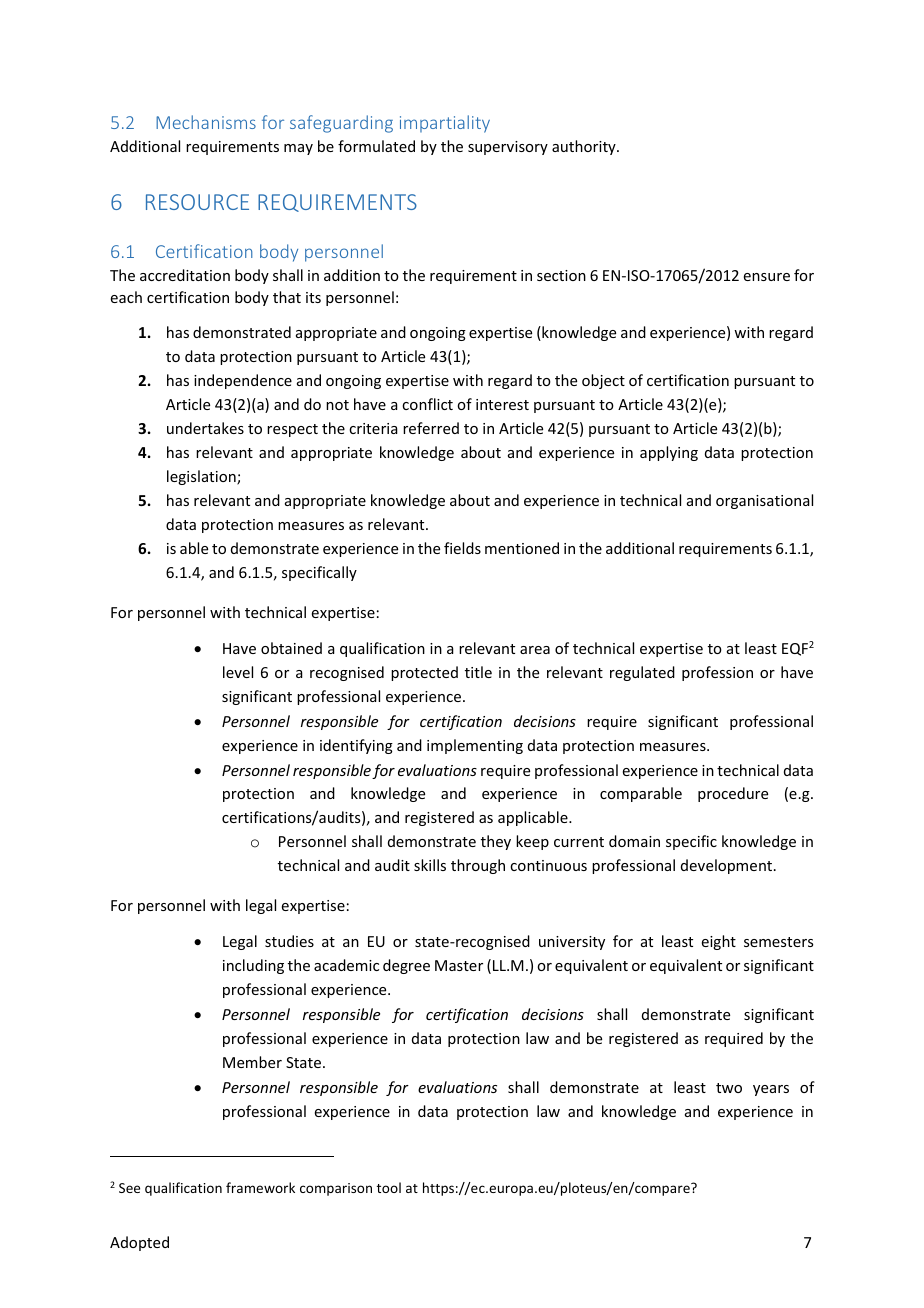 The width and height of the screenshot is (924, 1308). I want to click on authority, so click(585, 147).
